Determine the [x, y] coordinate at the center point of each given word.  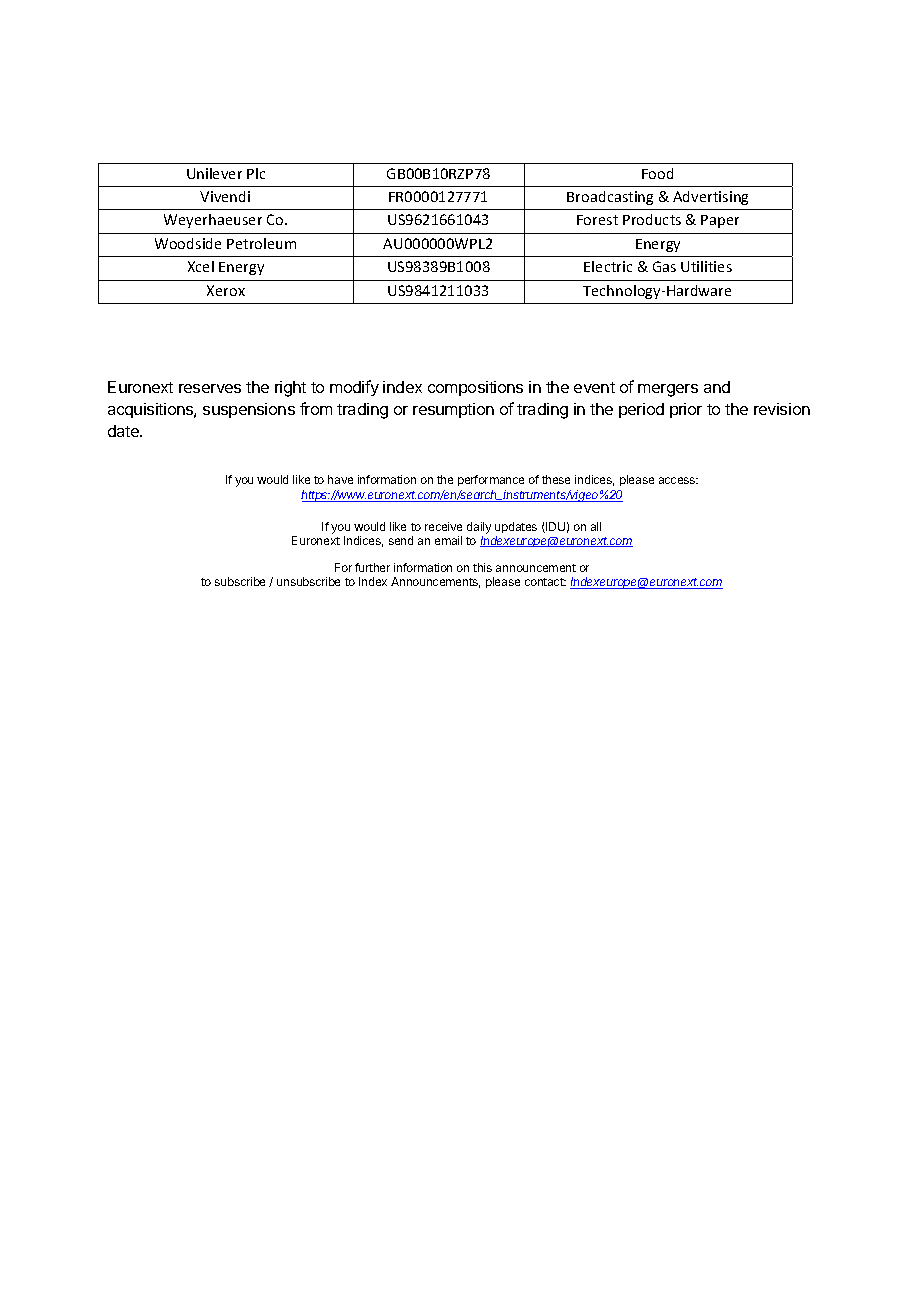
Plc [256, 173]
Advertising [710, 198]
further [372, 567]
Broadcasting [610, 198]
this [482, 567]
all [596, 526]
